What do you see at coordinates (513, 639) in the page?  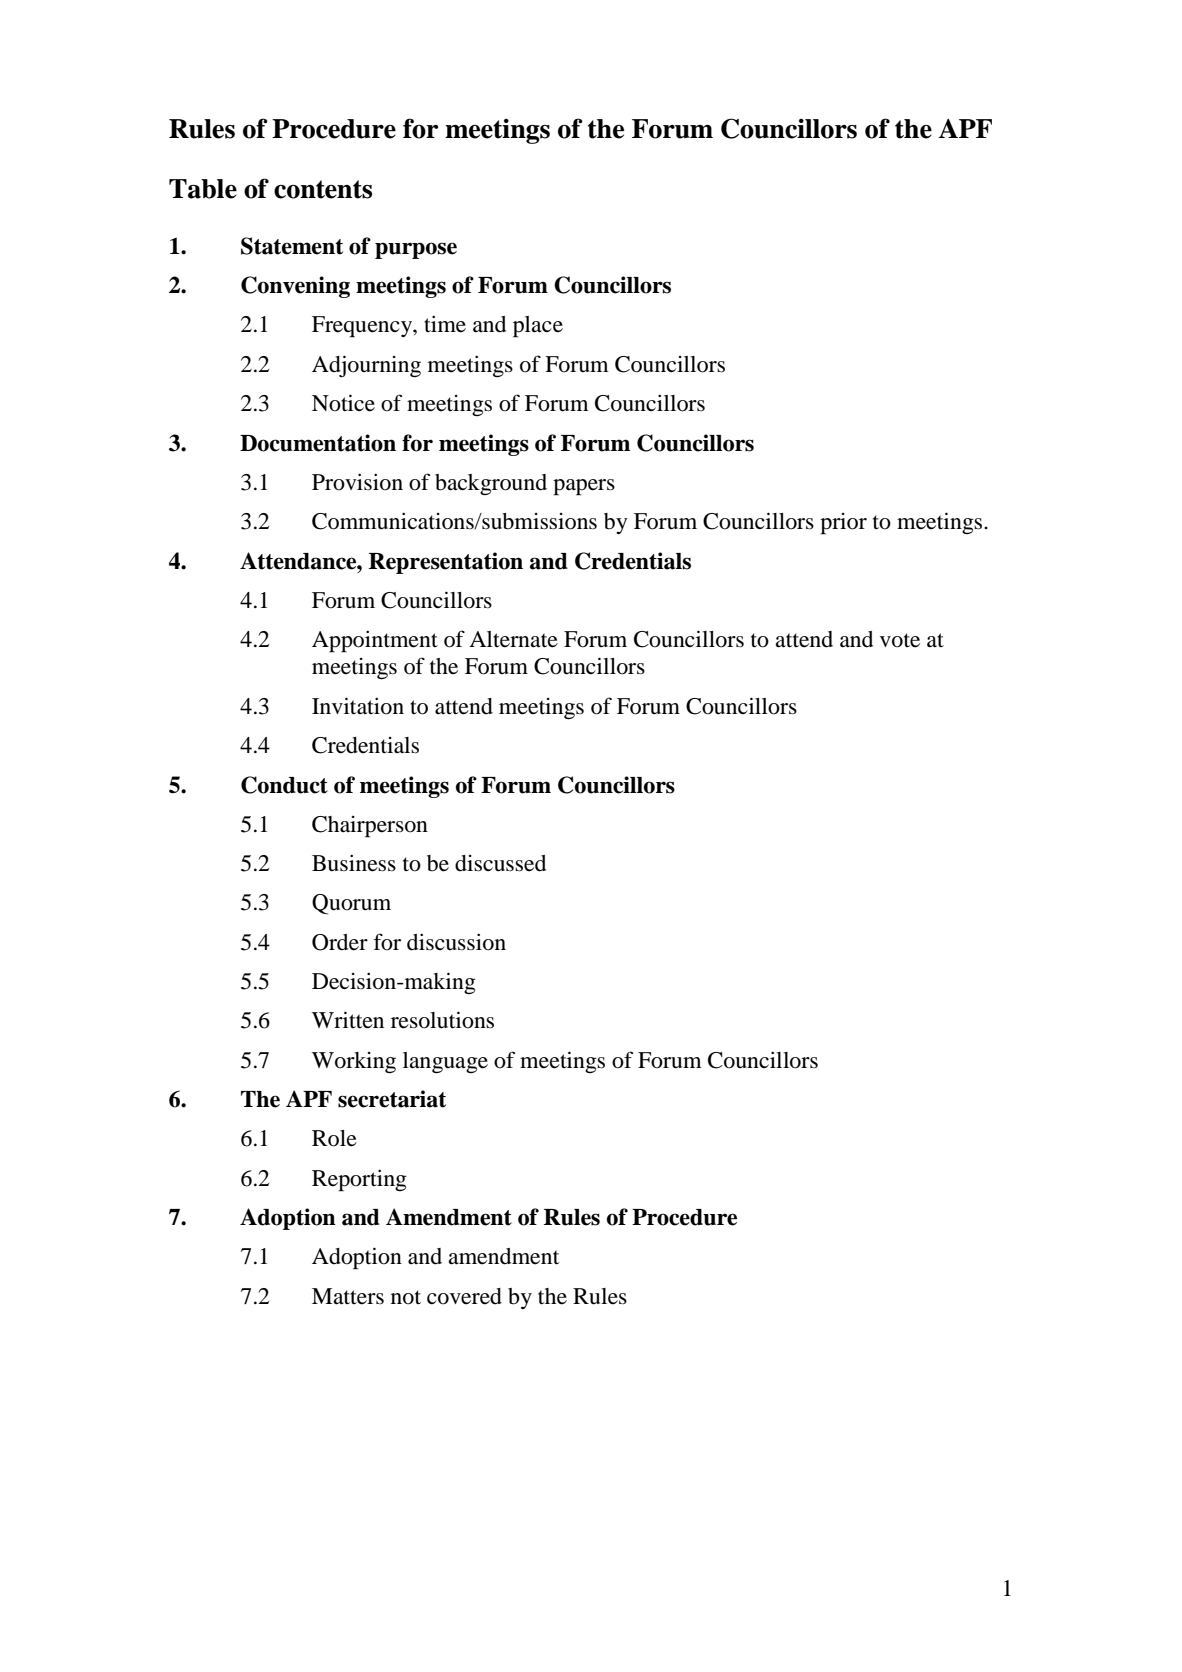 I see `Alternate` at bounding box center [513, 639].
